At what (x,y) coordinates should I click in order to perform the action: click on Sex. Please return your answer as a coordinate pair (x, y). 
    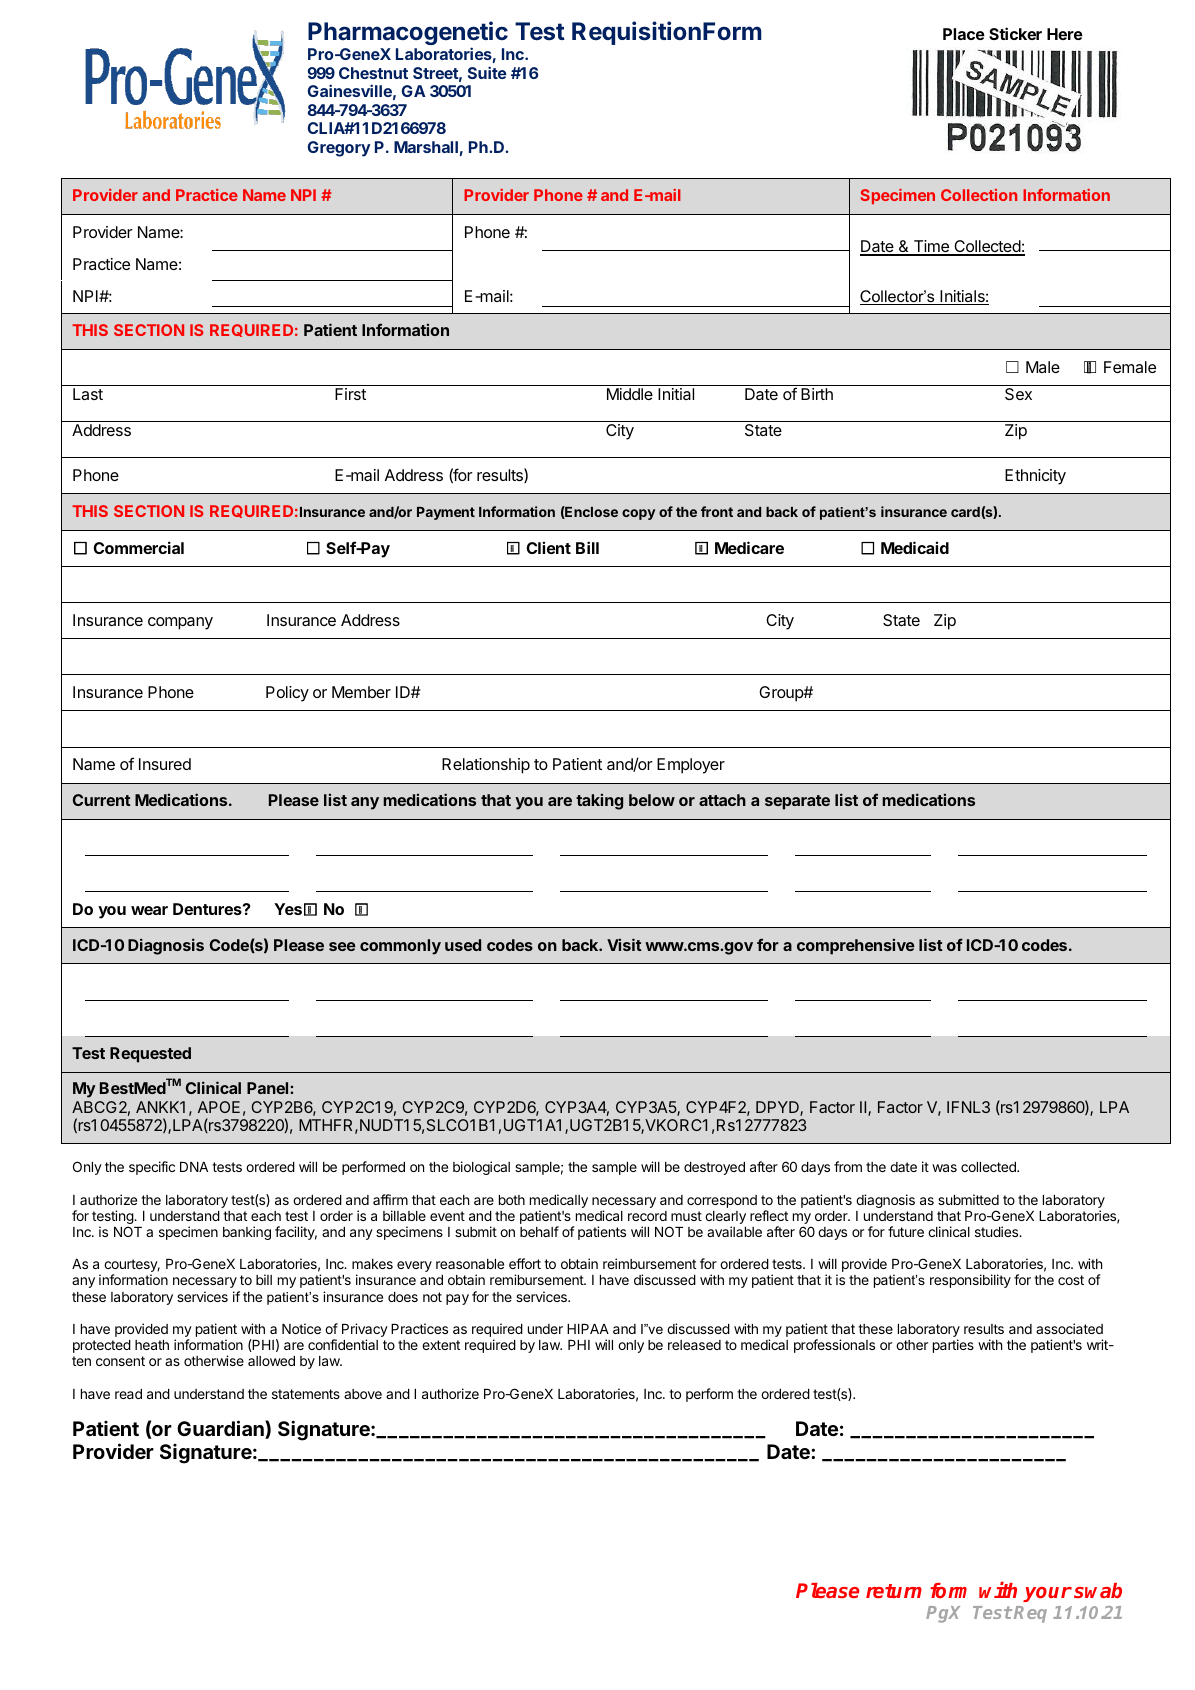
    Looking at the image, I should click on (1018, 394).
